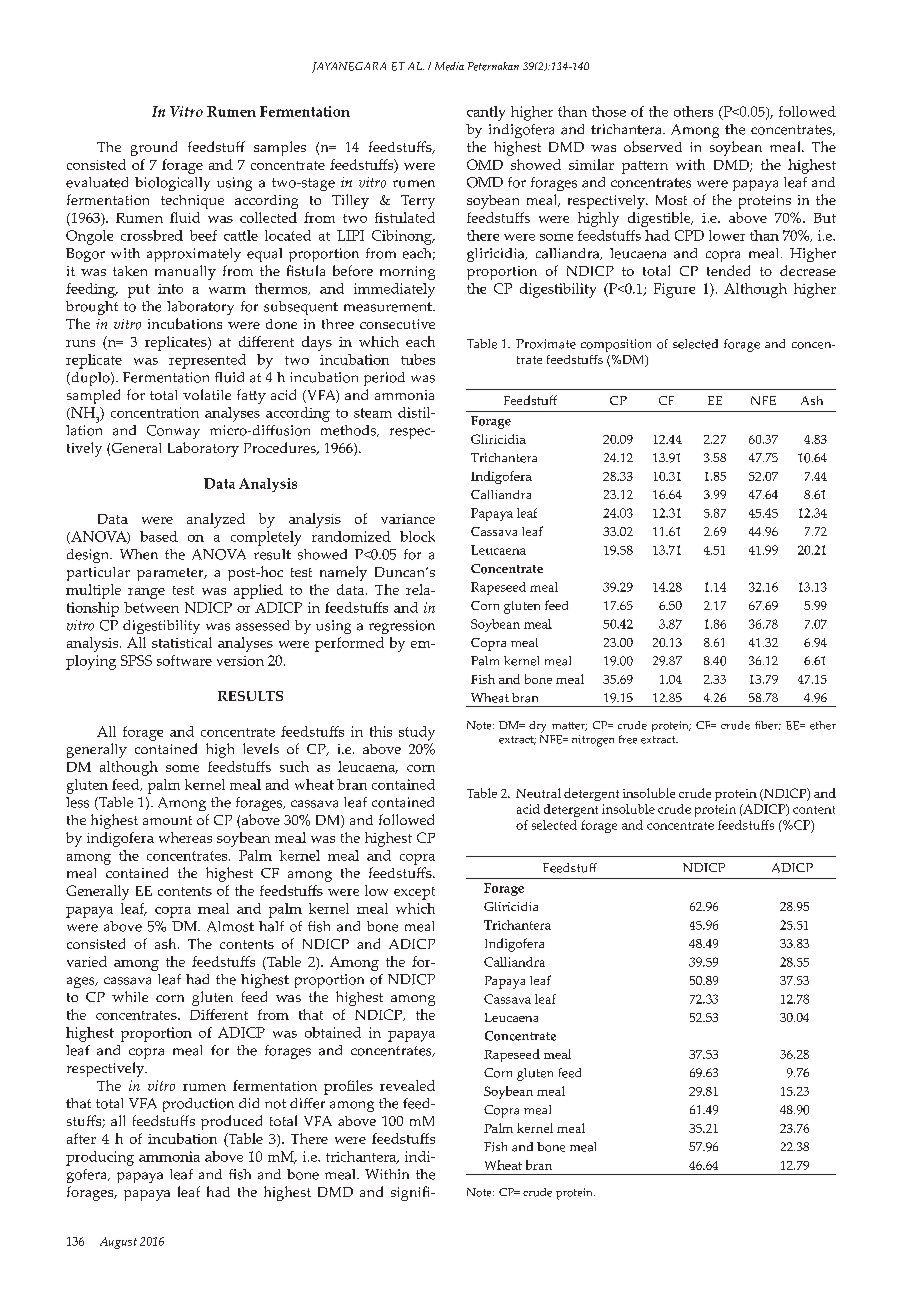 This page has width=924, height=1308. What do you see at coordinates (184, 660) in the page?
I see `software` at bounding box center [184, 660].
